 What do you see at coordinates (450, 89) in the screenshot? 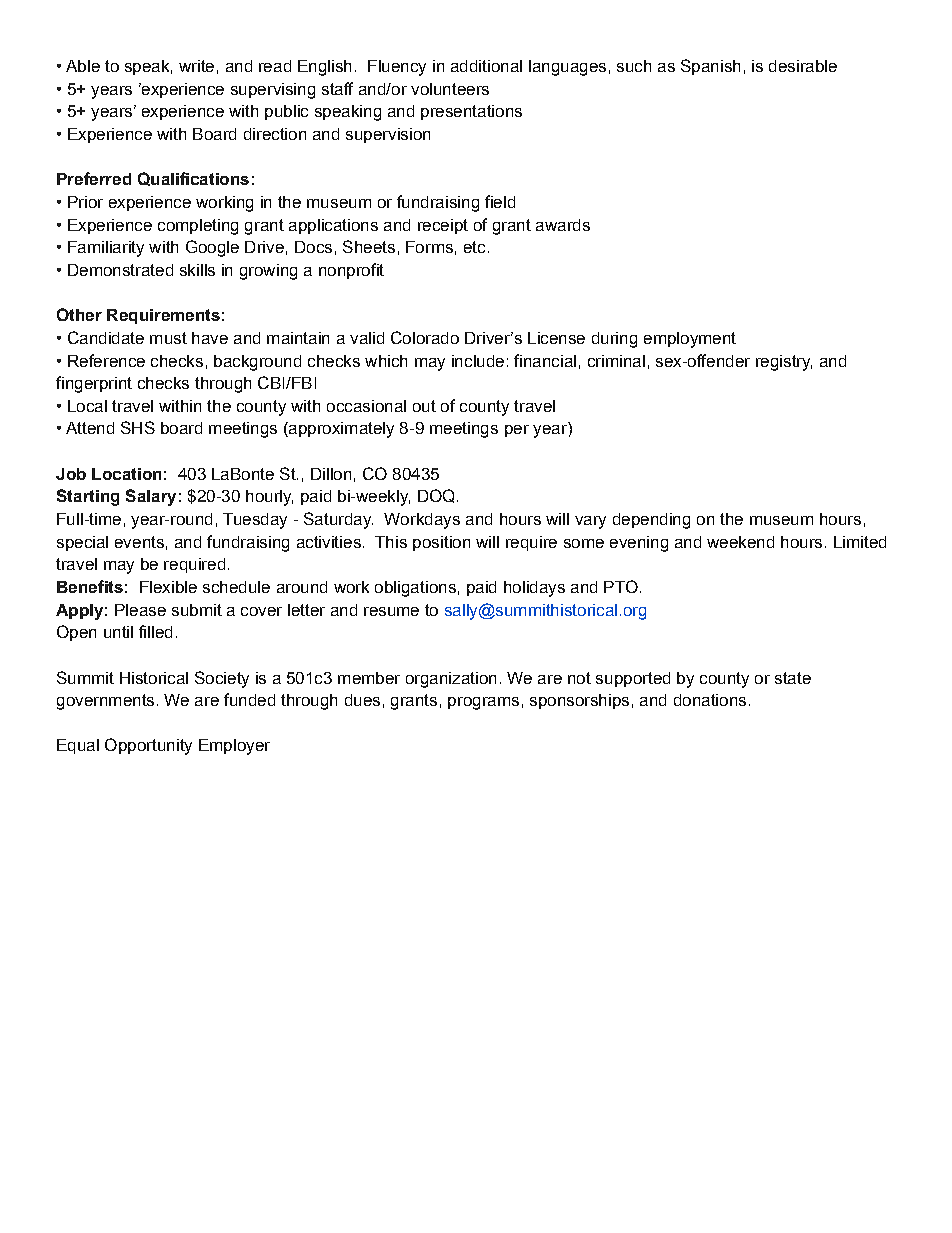
I see `volunteers` at bounding box center [450, 89].
